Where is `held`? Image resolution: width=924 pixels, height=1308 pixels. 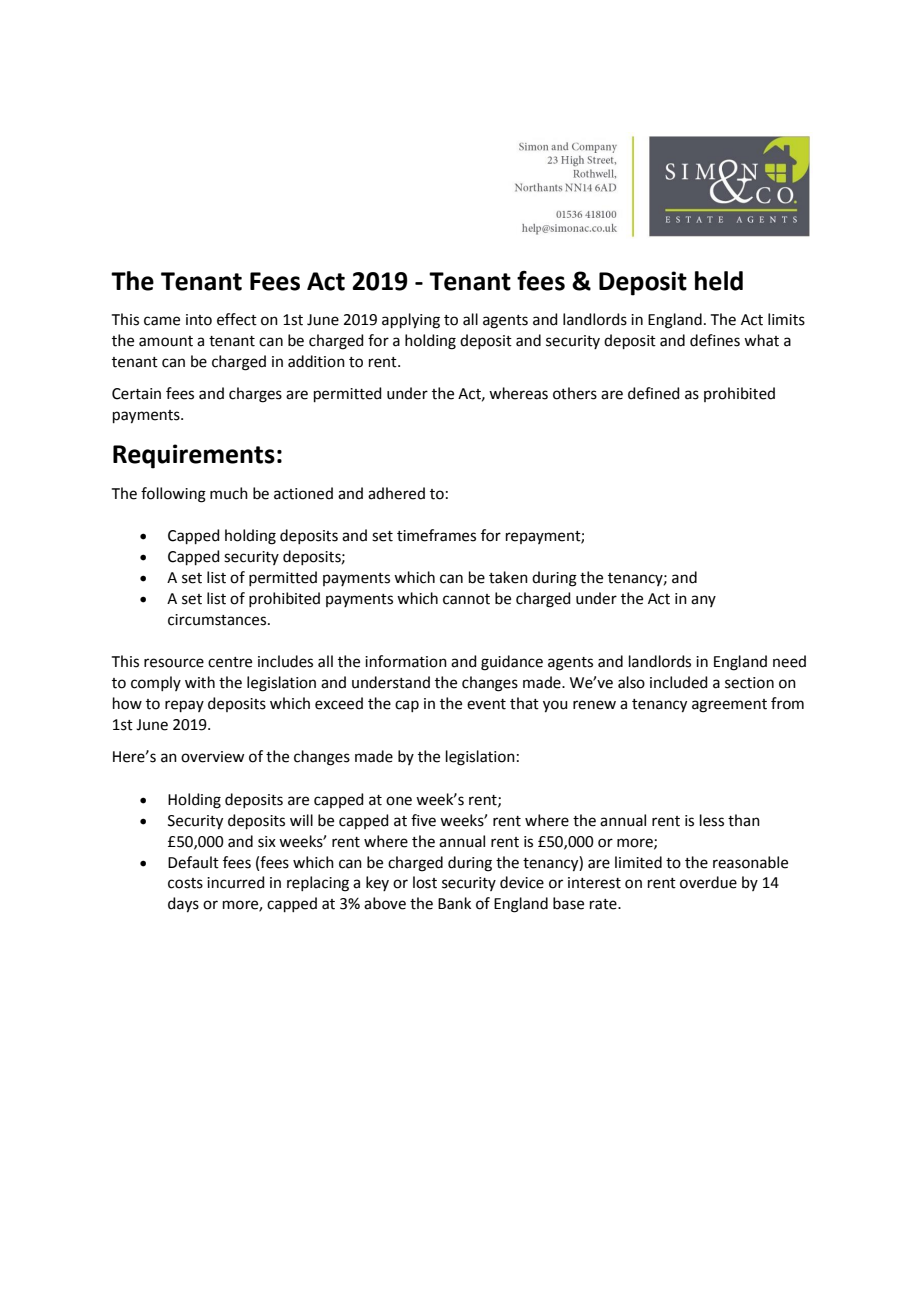 held is located at coordinates (719, 281).
